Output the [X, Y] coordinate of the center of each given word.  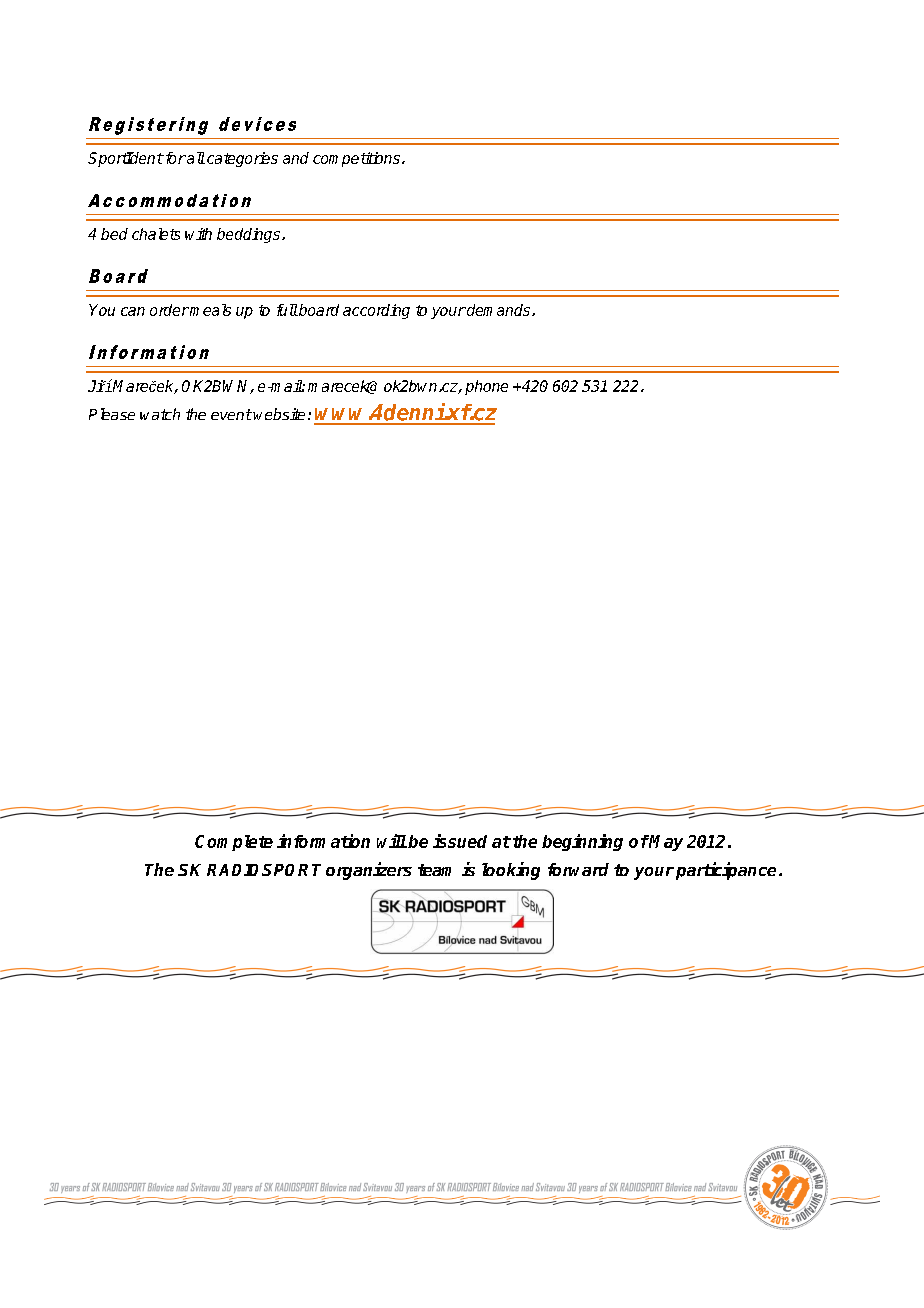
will [392, 841]
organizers [369, 871]
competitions [356, 159]
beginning [582, 842]
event [231, 414]
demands [499, 310]
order [169, 310]
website [279, 414]
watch [160, 414]
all [195, 158]
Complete [234, 843]
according [376, 311]
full [287, 310]
